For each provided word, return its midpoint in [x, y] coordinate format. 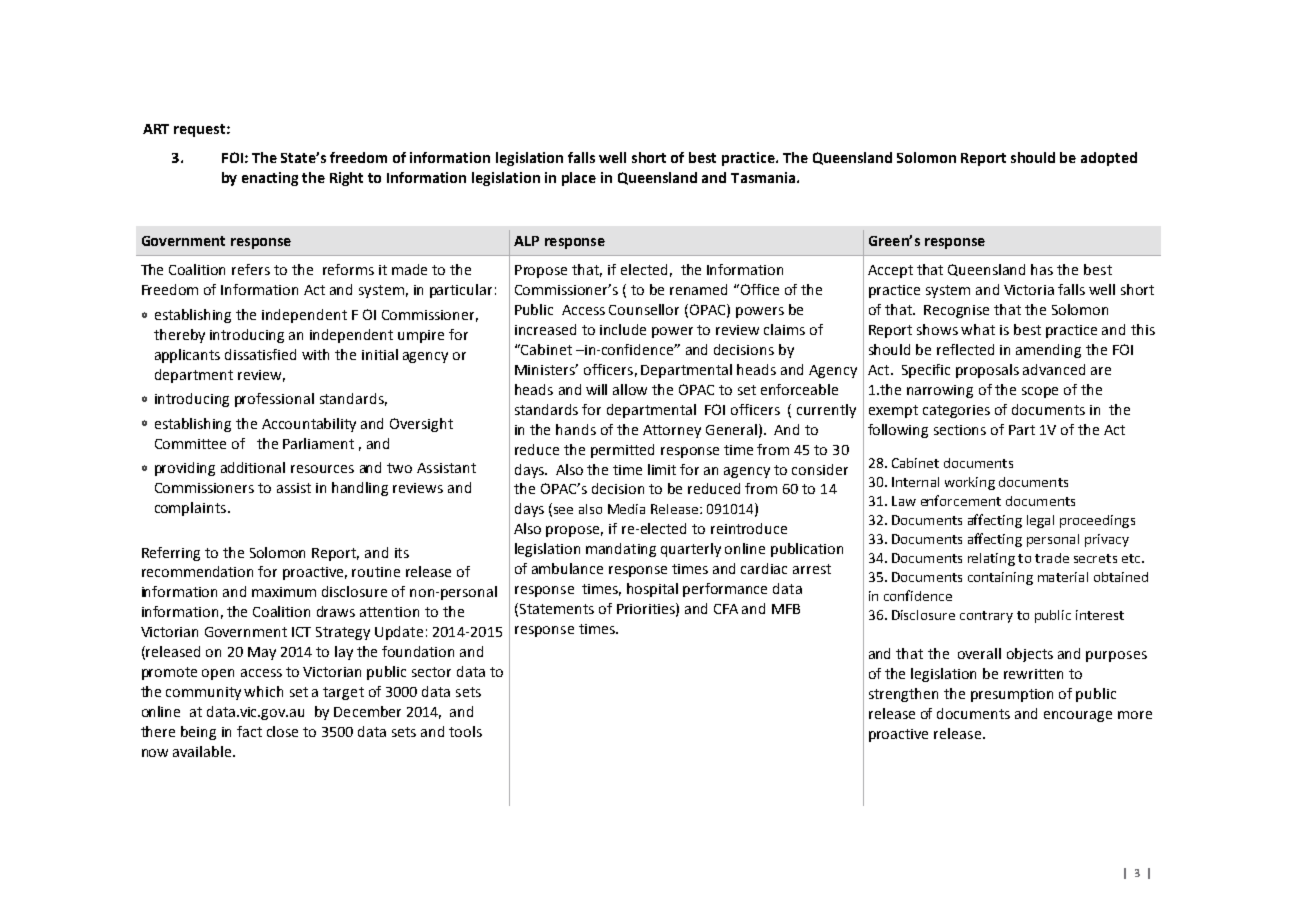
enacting [270, 179]
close [282, 731]
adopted [1109, 159]
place [579, 179]
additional [253, 467]
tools [465, 731]
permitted [622, 451]
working [970, 483]
